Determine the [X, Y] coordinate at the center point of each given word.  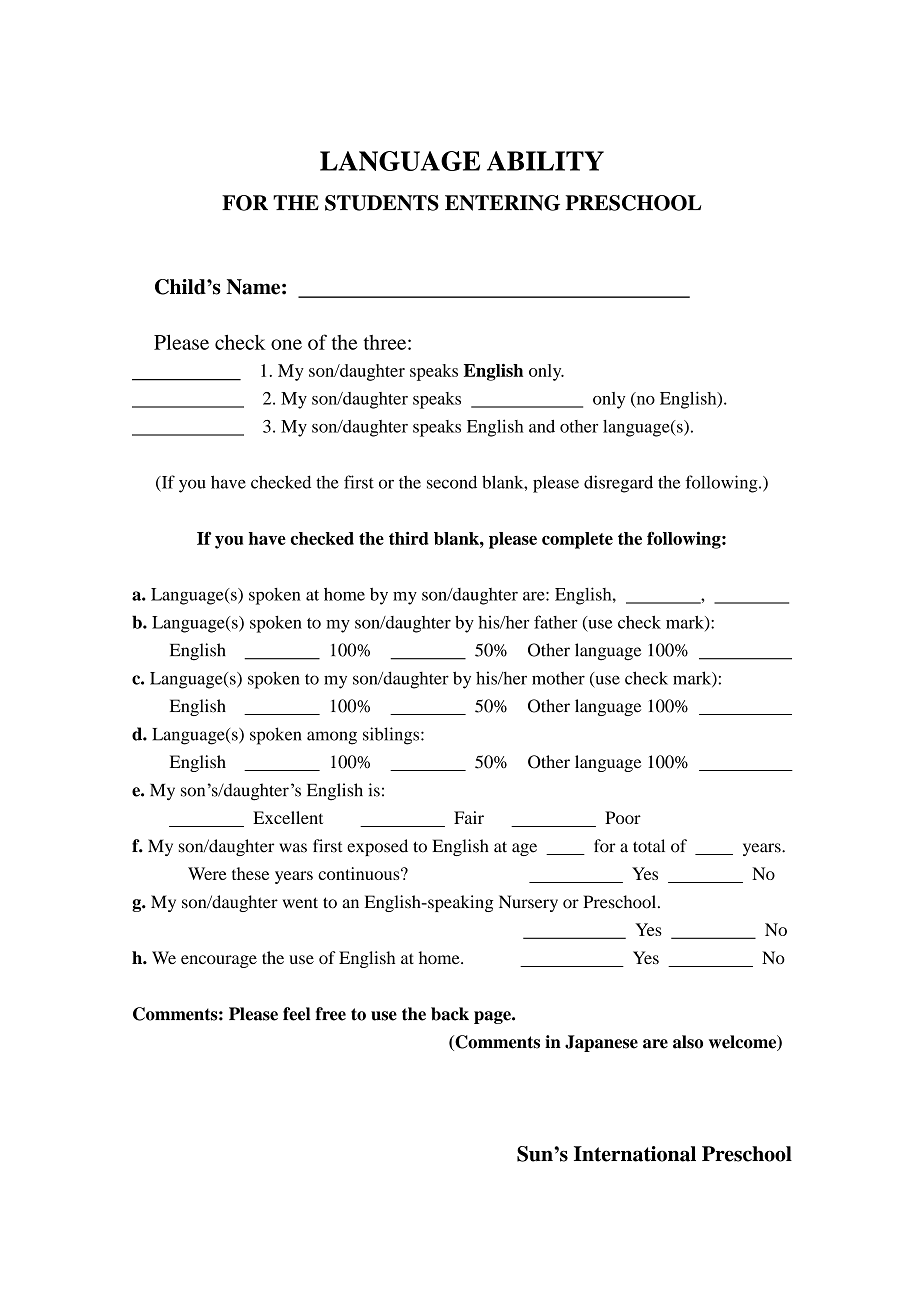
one [286, 344]
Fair [469, 817]
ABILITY [545, 161]
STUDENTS [382, 203]
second [452, 482]
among [332, 738]
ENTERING [502, 203]
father [556, 622]
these [250, 873]
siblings [392, 736]
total [649, 846]
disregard [618, 484]
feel [296, 1014]
